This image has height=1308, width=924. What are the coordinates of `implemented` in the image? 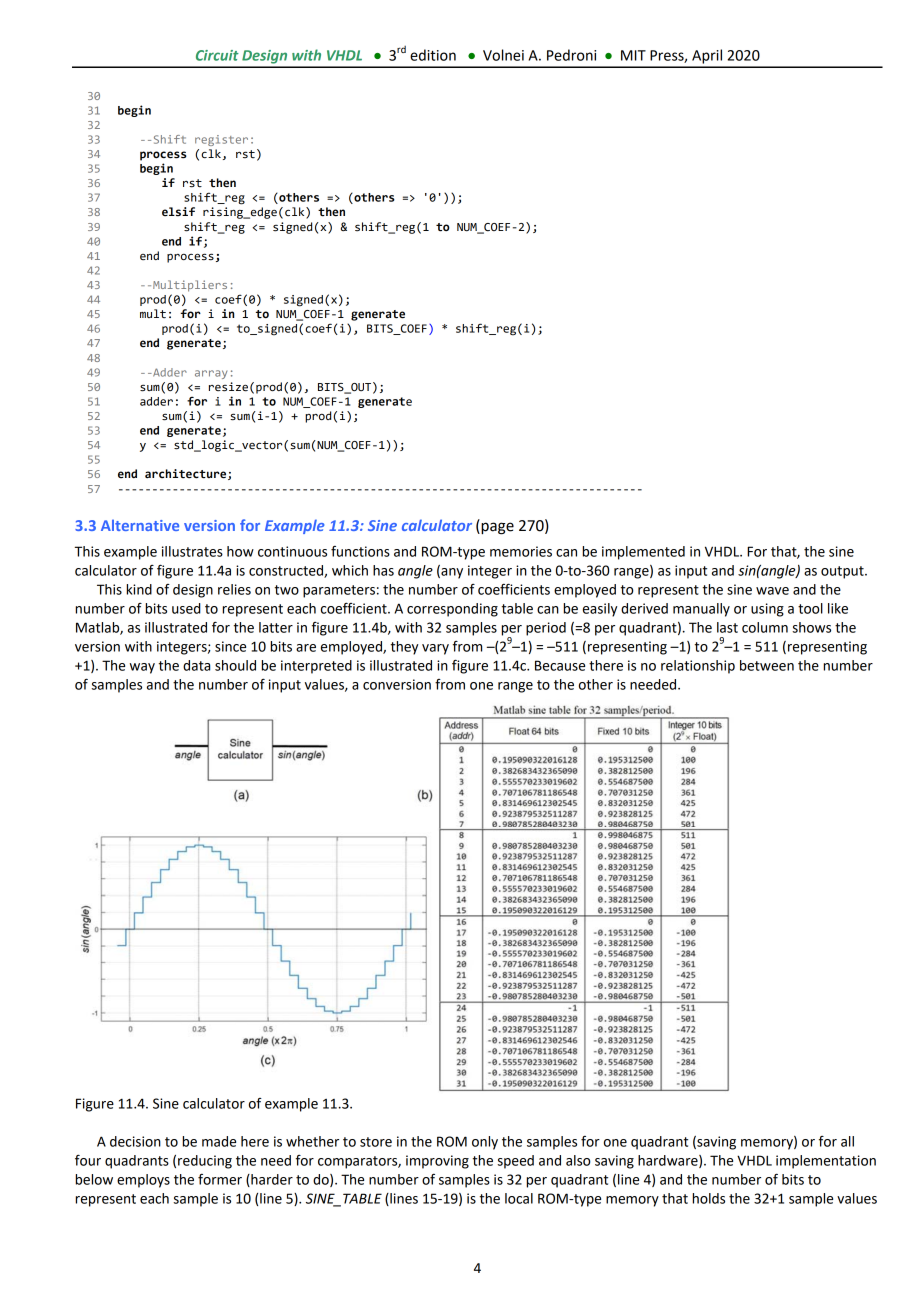 It's located at (643, 553).
